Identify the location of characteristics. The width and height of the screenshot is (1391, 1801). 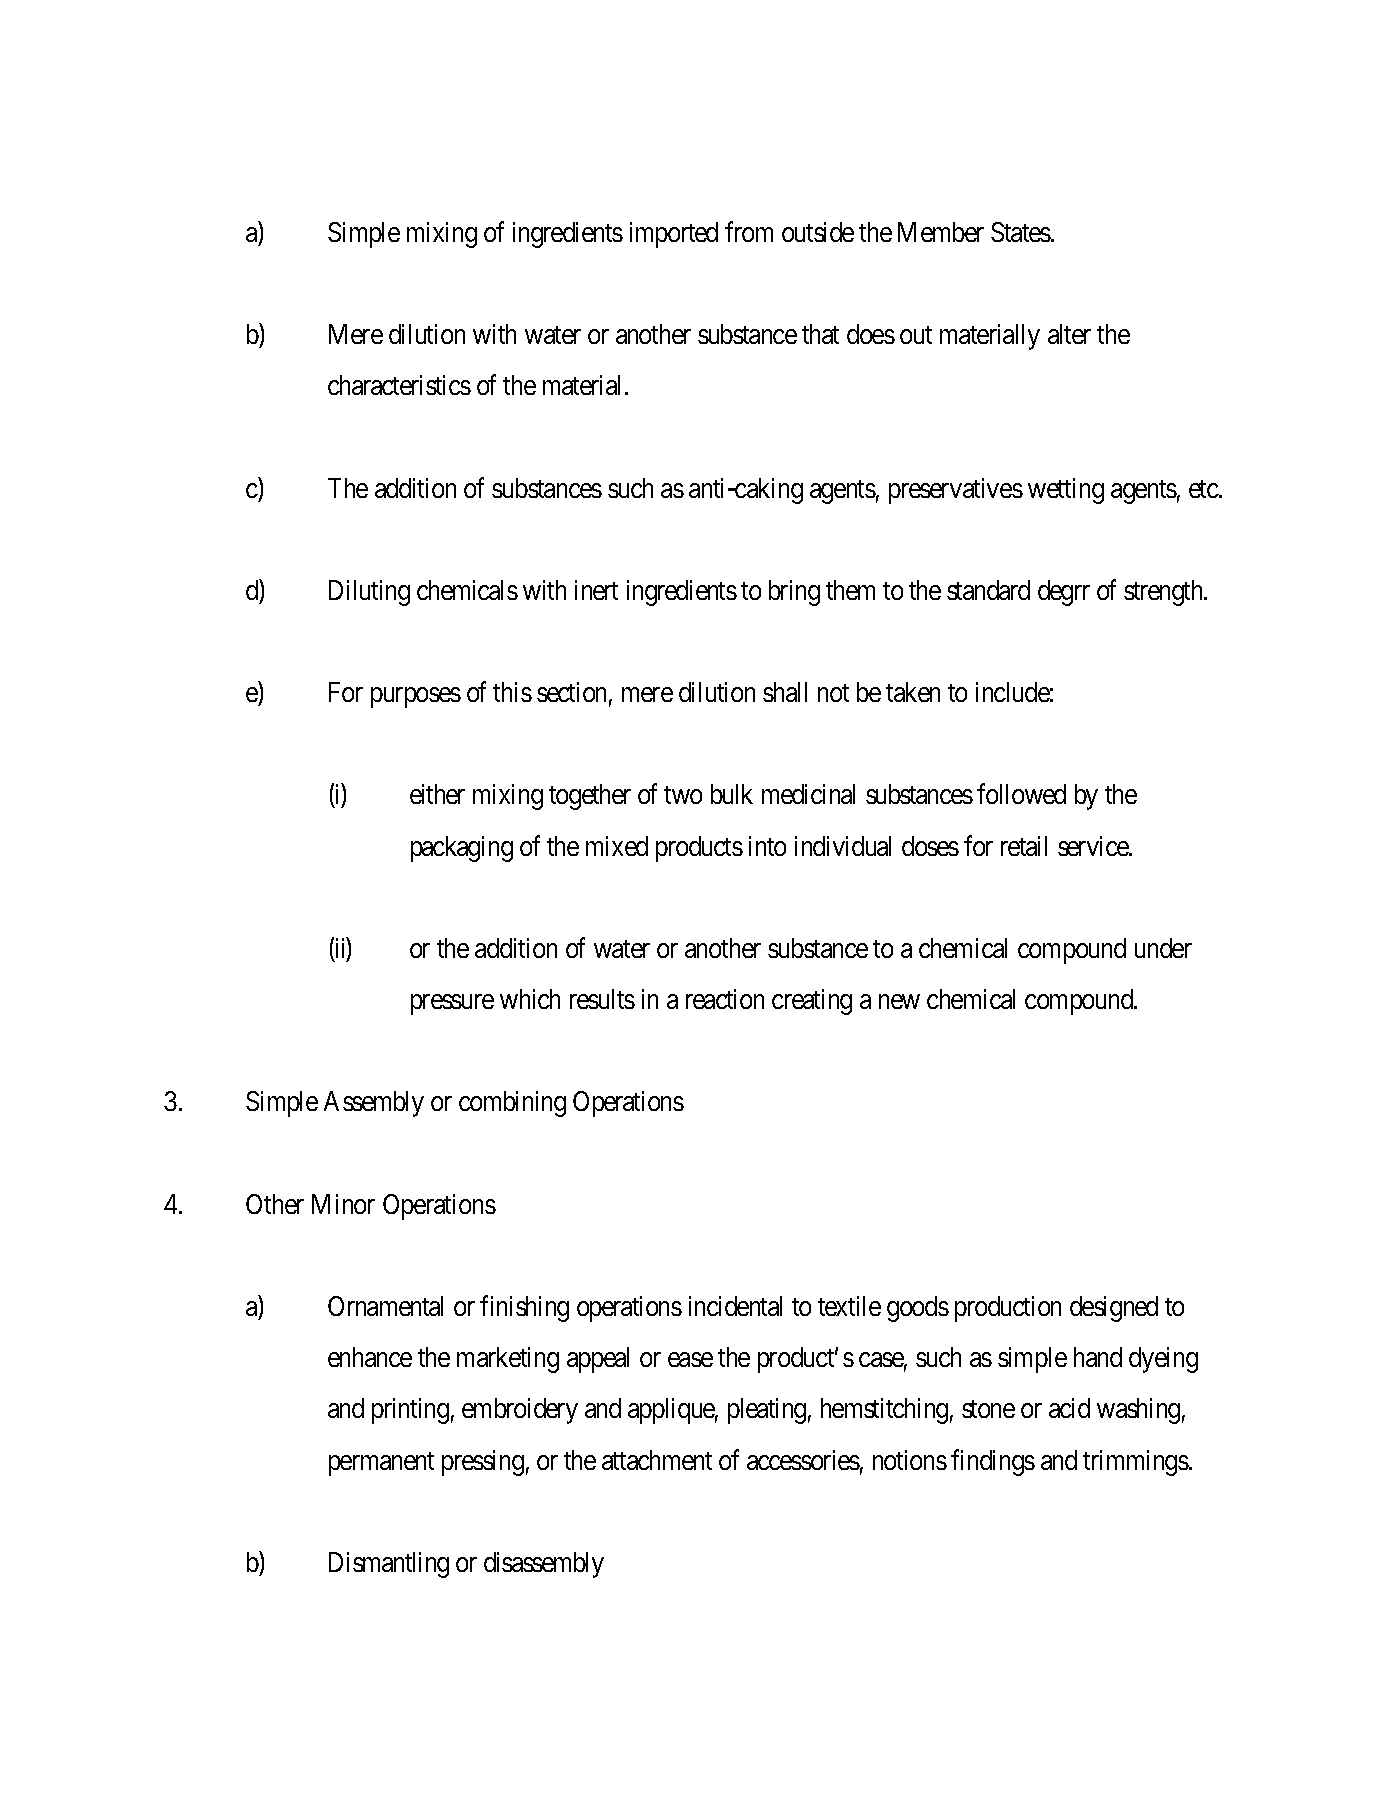
(399, 385).
